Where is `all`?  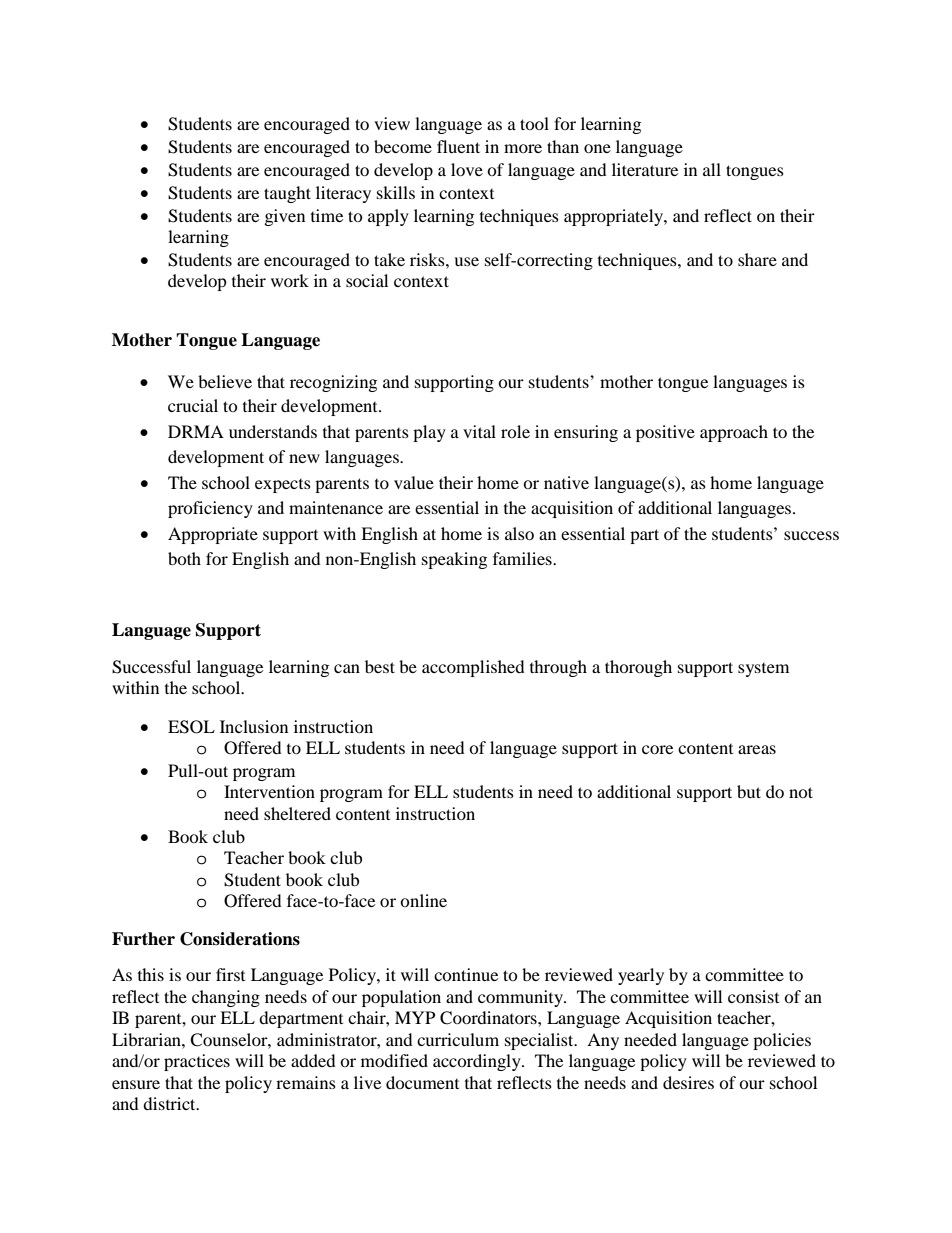
all is located at coordinates (712, 169).
